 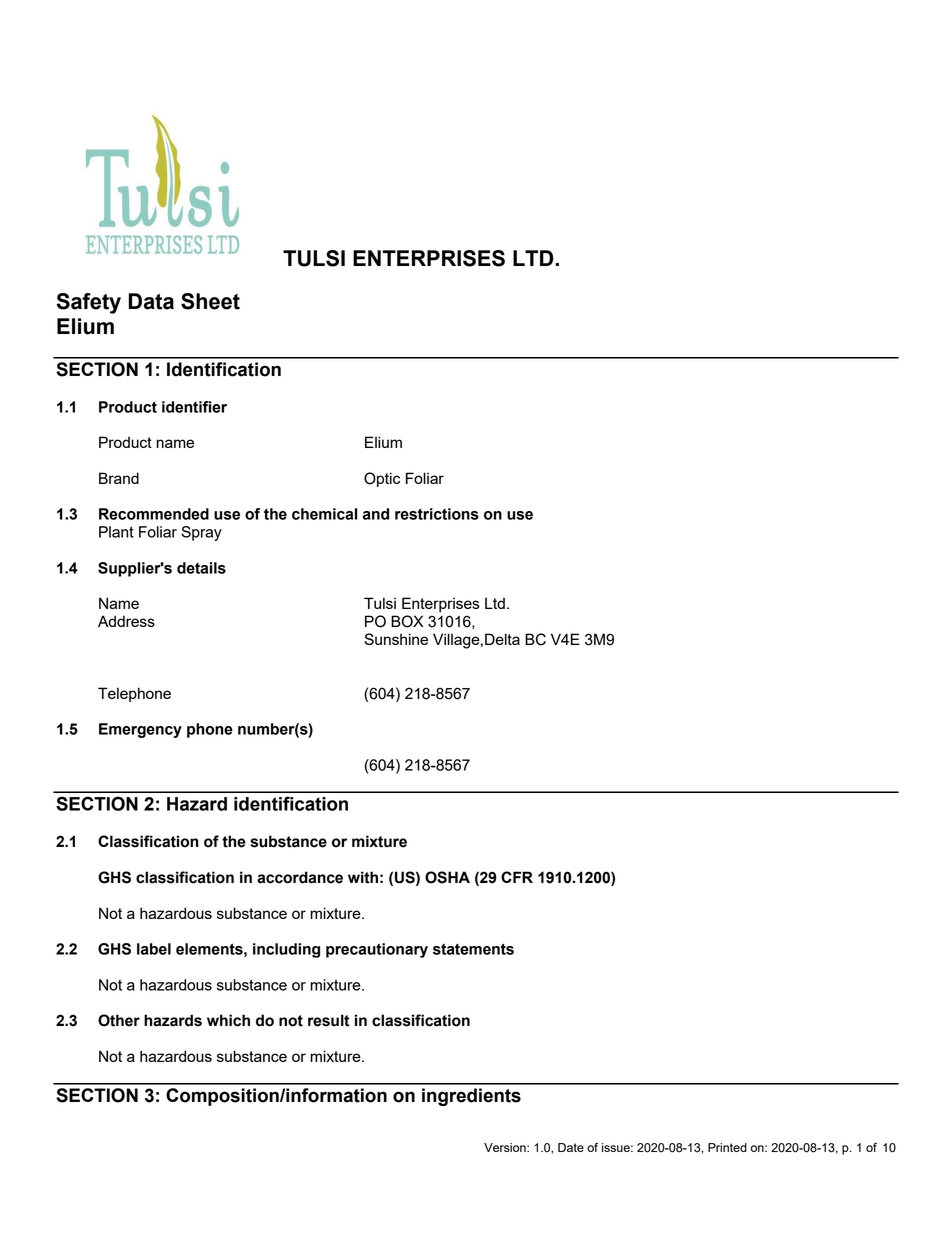 I want to click on Sheet, so click(x=210, y=301).
